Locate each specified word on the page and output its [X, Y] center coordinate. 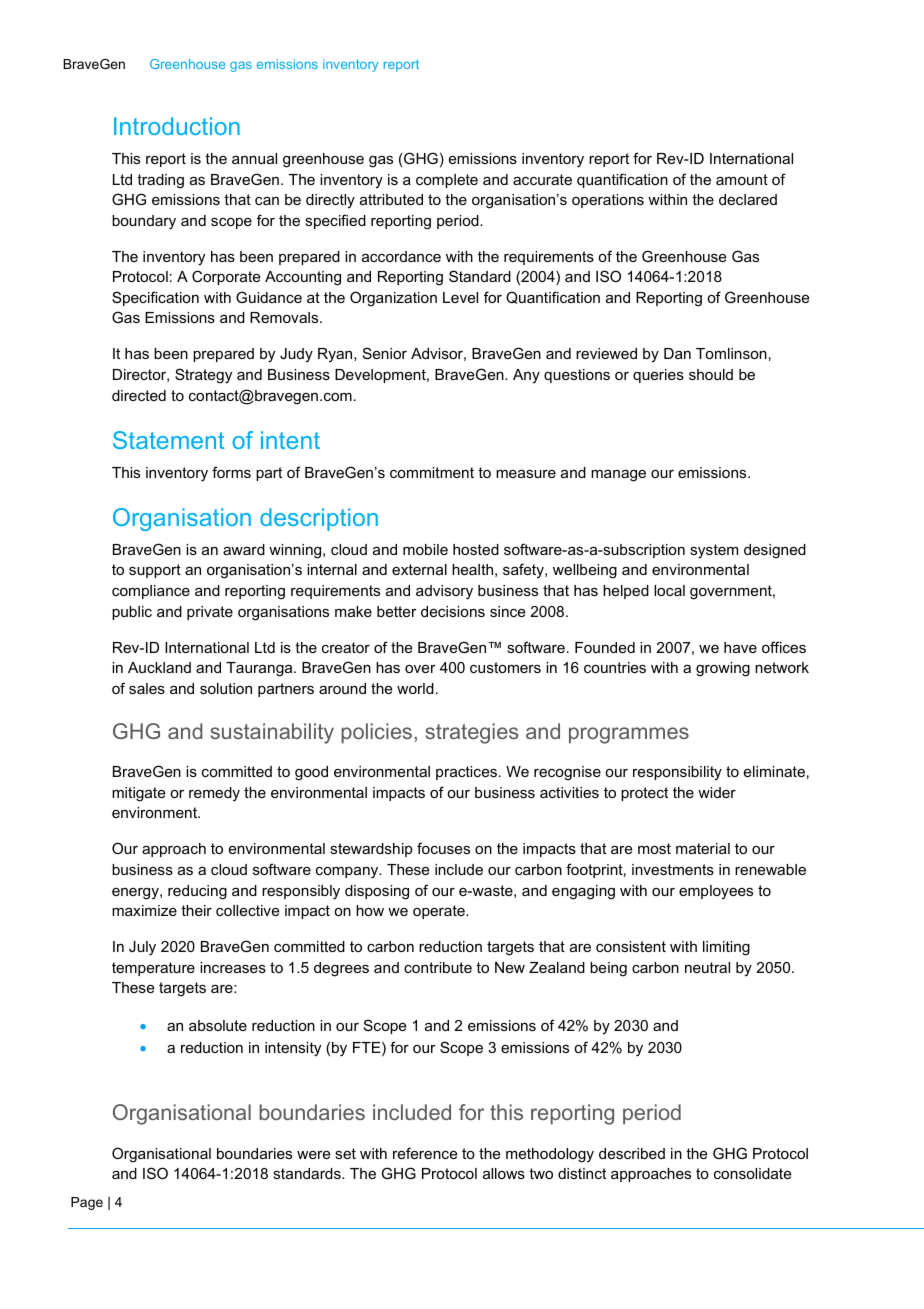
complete [447, 181]
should [711, 374]
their [196, 910]
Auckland [159, 667]
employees [716, 892]
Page [87, 1203]
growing [723, 669]
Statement [168, 440]
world [415, 688]
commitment [432, 472]
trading [160, 181]
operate [440, 912]
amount [742, 179]
